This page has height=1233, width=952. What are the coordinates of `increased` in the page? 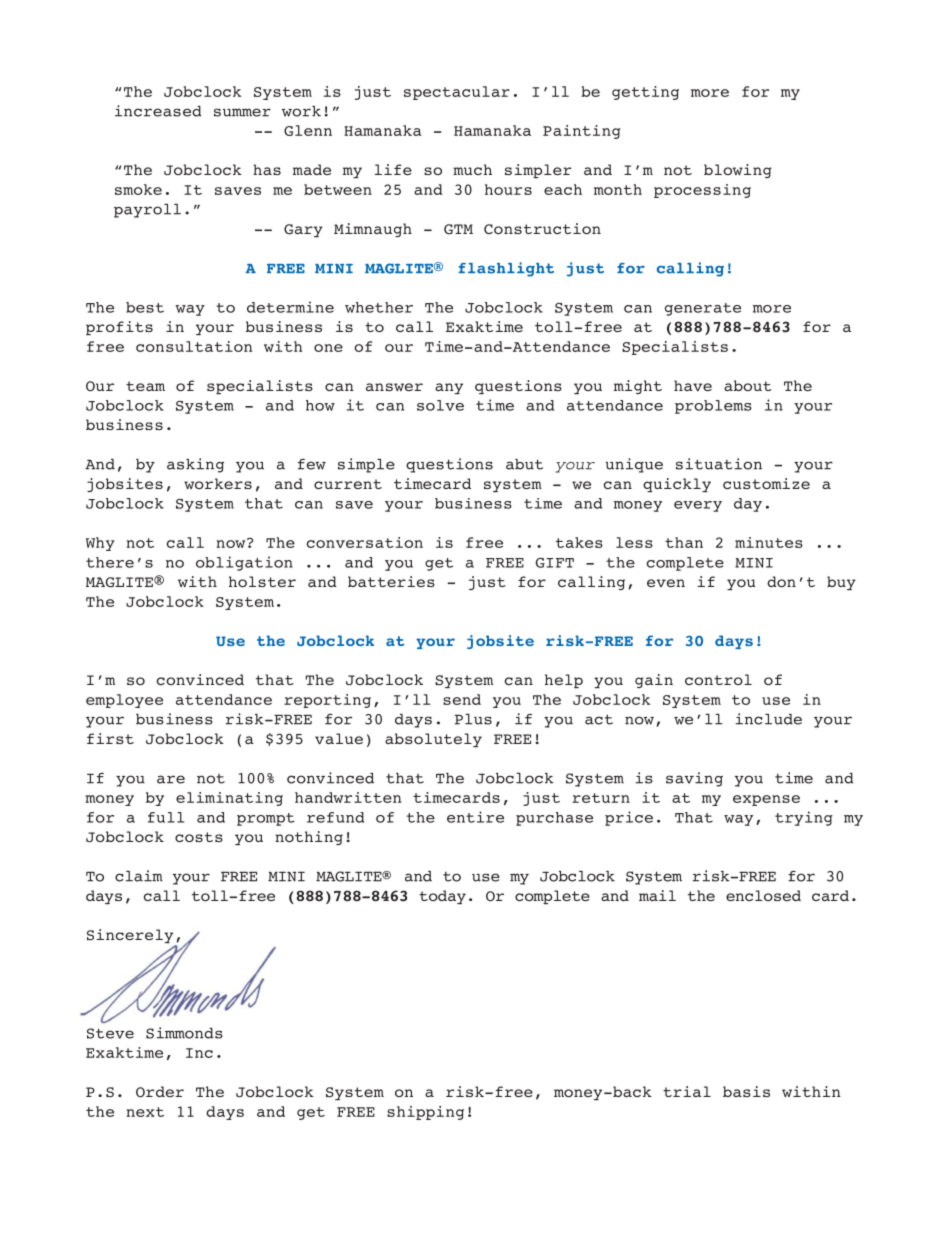 It's located at (158, 111).
